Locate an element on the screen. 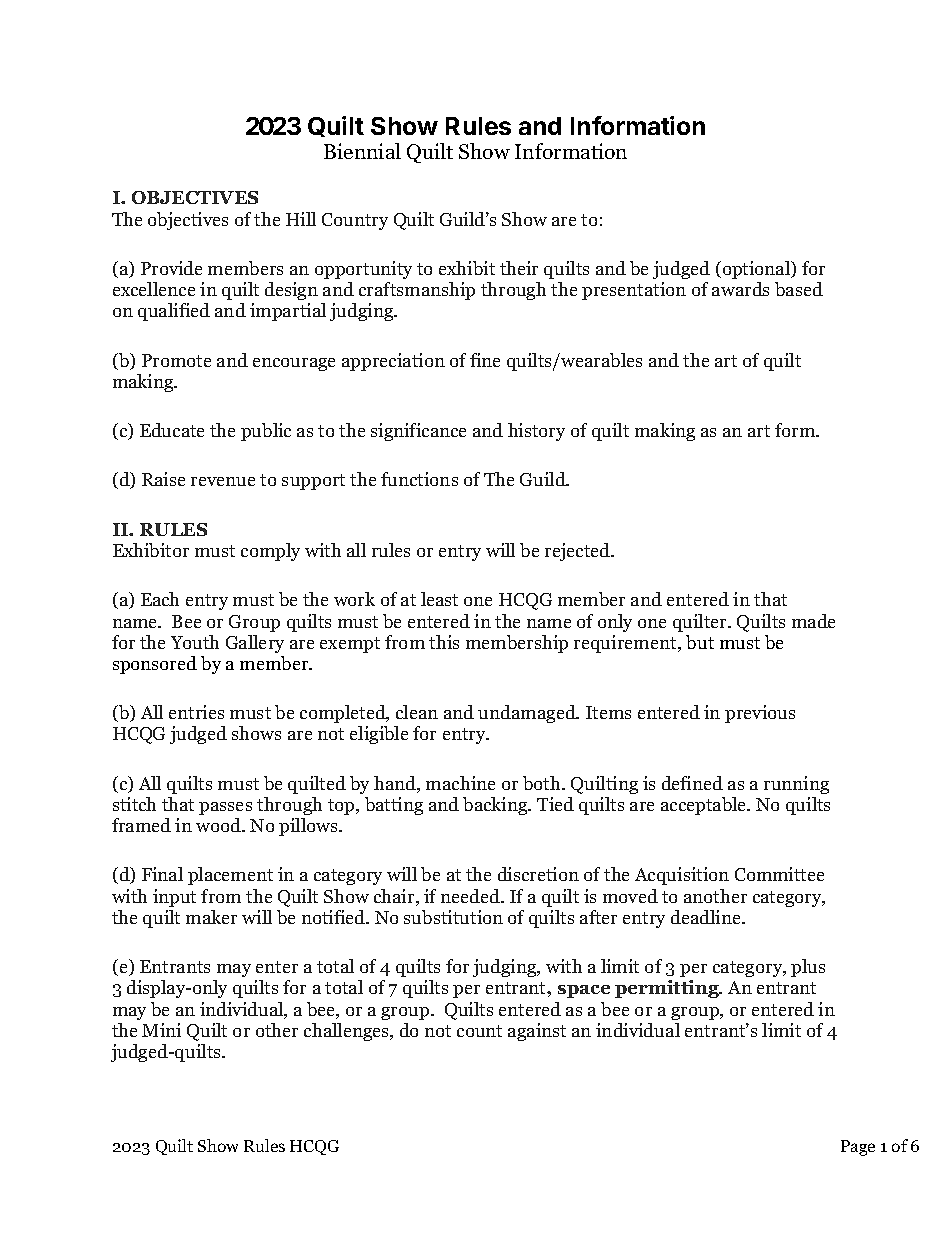  this is located at coordinates (444, 642).
